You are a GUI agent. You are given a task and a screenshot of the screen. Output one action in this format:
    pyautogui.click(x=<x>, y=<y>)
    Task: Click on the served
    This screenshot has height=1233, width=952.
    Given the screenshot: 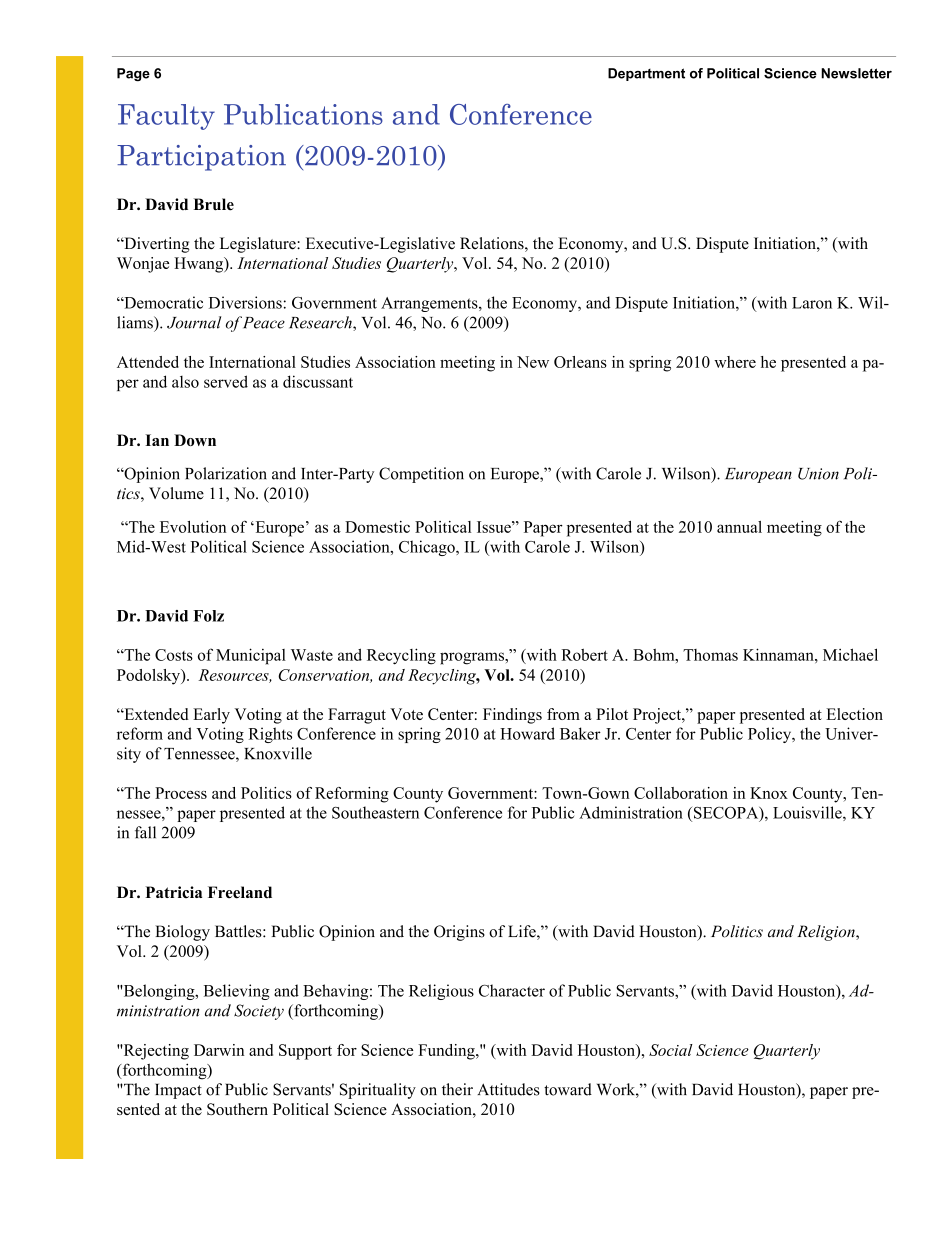 What is the action you would take?
    pyautogui.click(x=226, y=381)
